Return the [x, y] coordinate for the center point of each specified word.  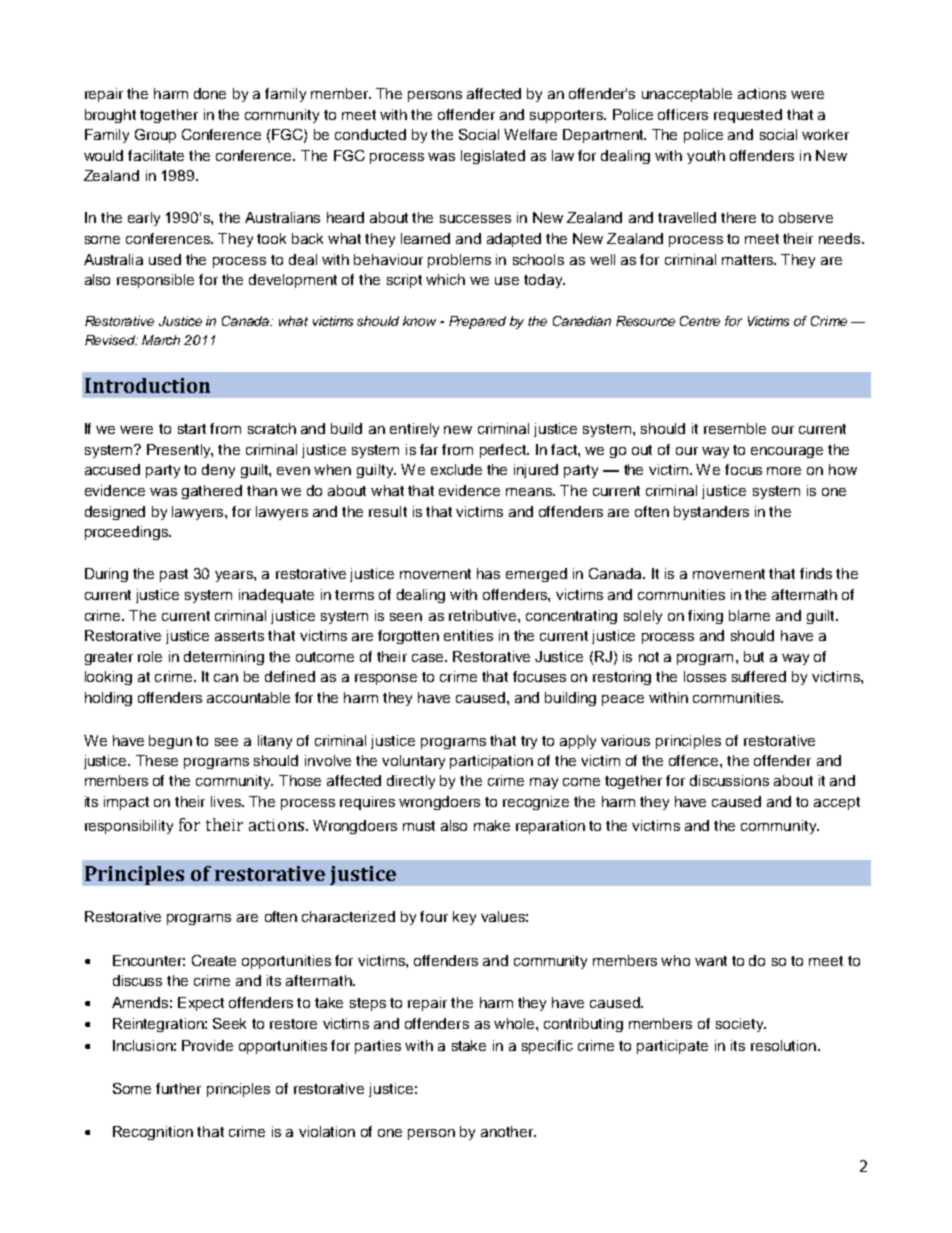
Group [155, 136]
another [508, 1131]
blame [749, 615]
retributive [484, 615]
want [711, 961]
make [492, 825]
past [174, 575]
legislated [493, 157]
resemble [735, 428]
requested [748, 116]
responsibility [129, 827]
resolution [783, 1045]
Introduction [147, 385]
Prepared [477, 322]
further [178, 1088]
